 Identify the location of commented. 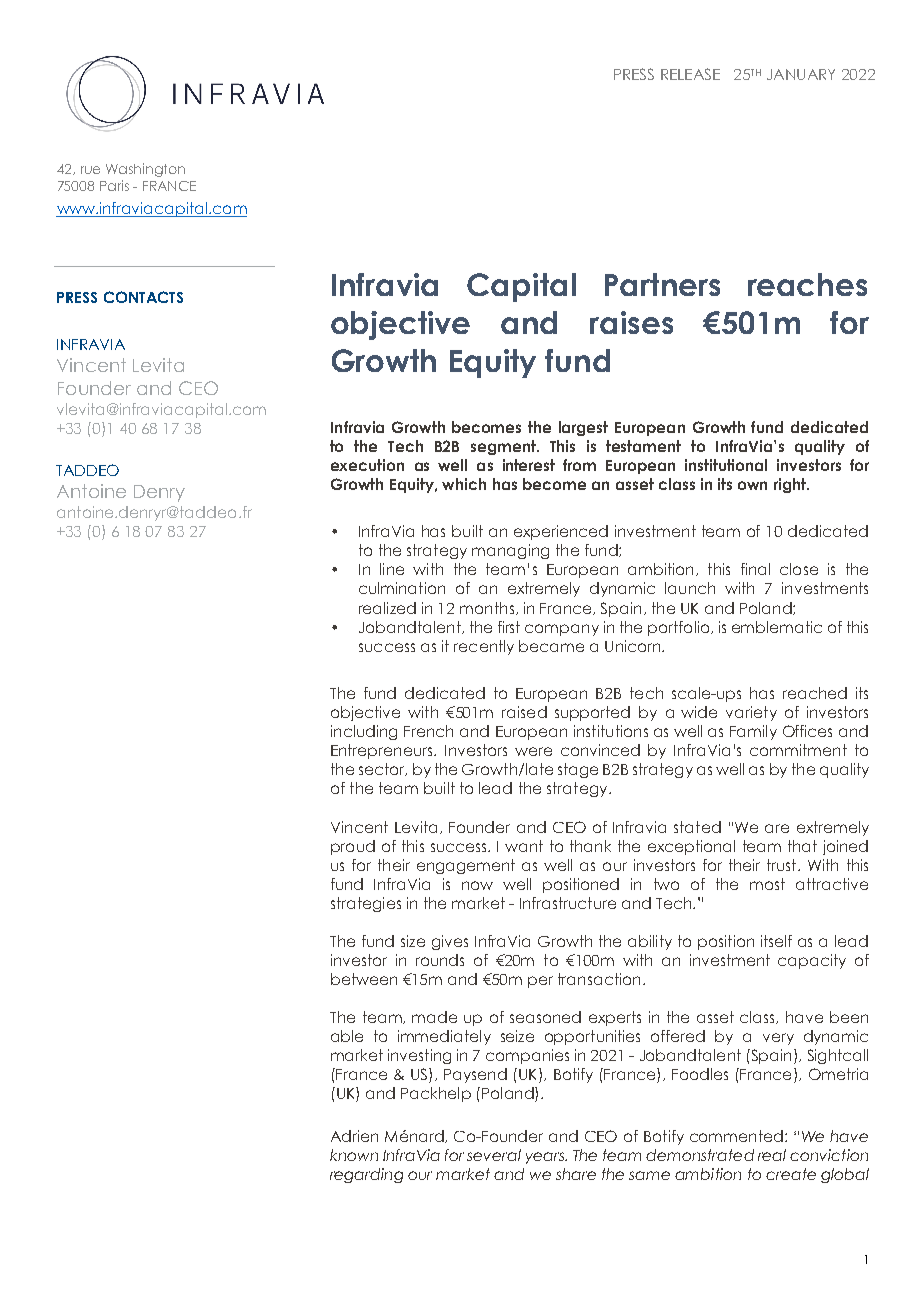
(736, 1136).
